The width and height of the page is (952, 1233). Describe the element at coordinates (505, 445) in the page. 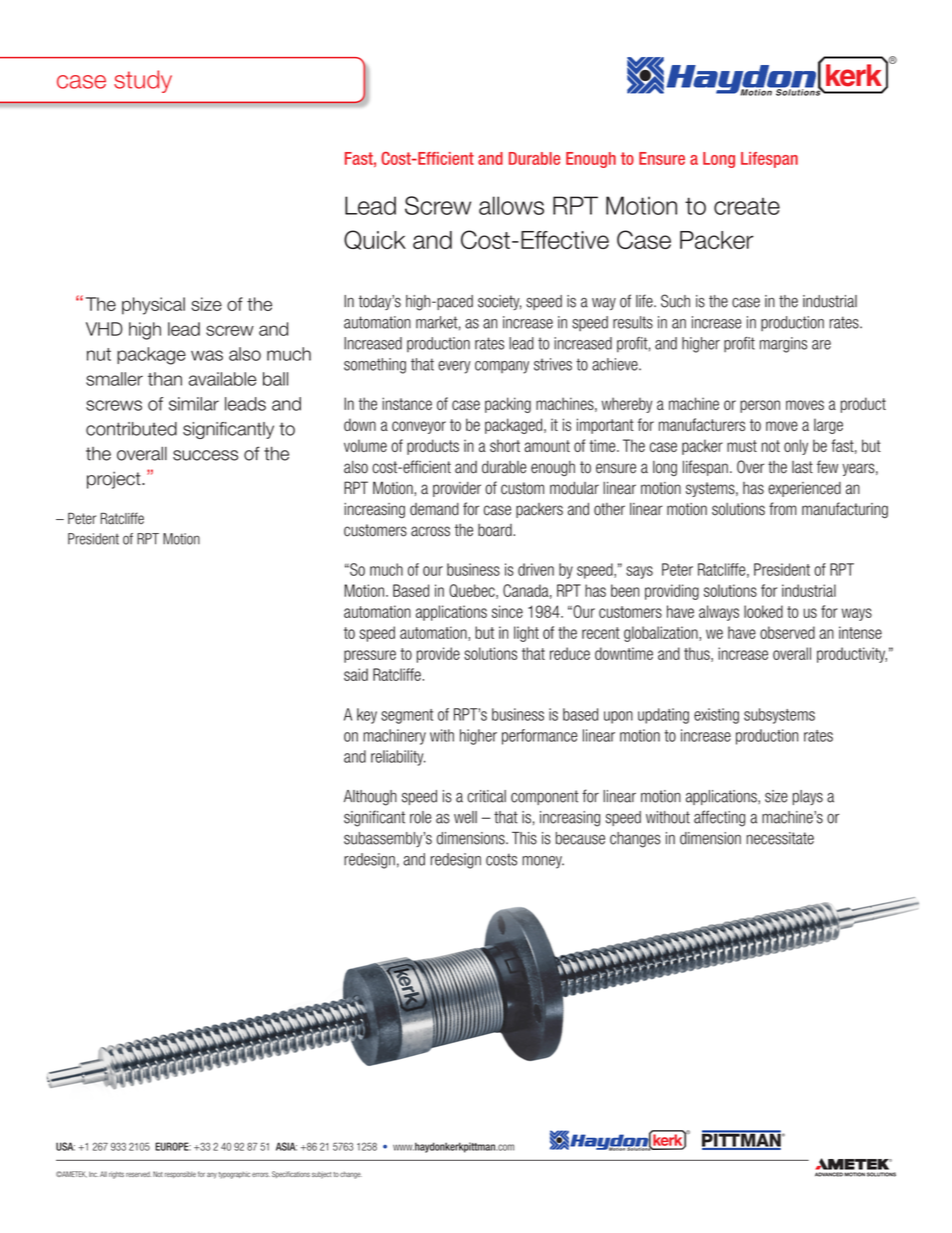

I see `short` at that location.
